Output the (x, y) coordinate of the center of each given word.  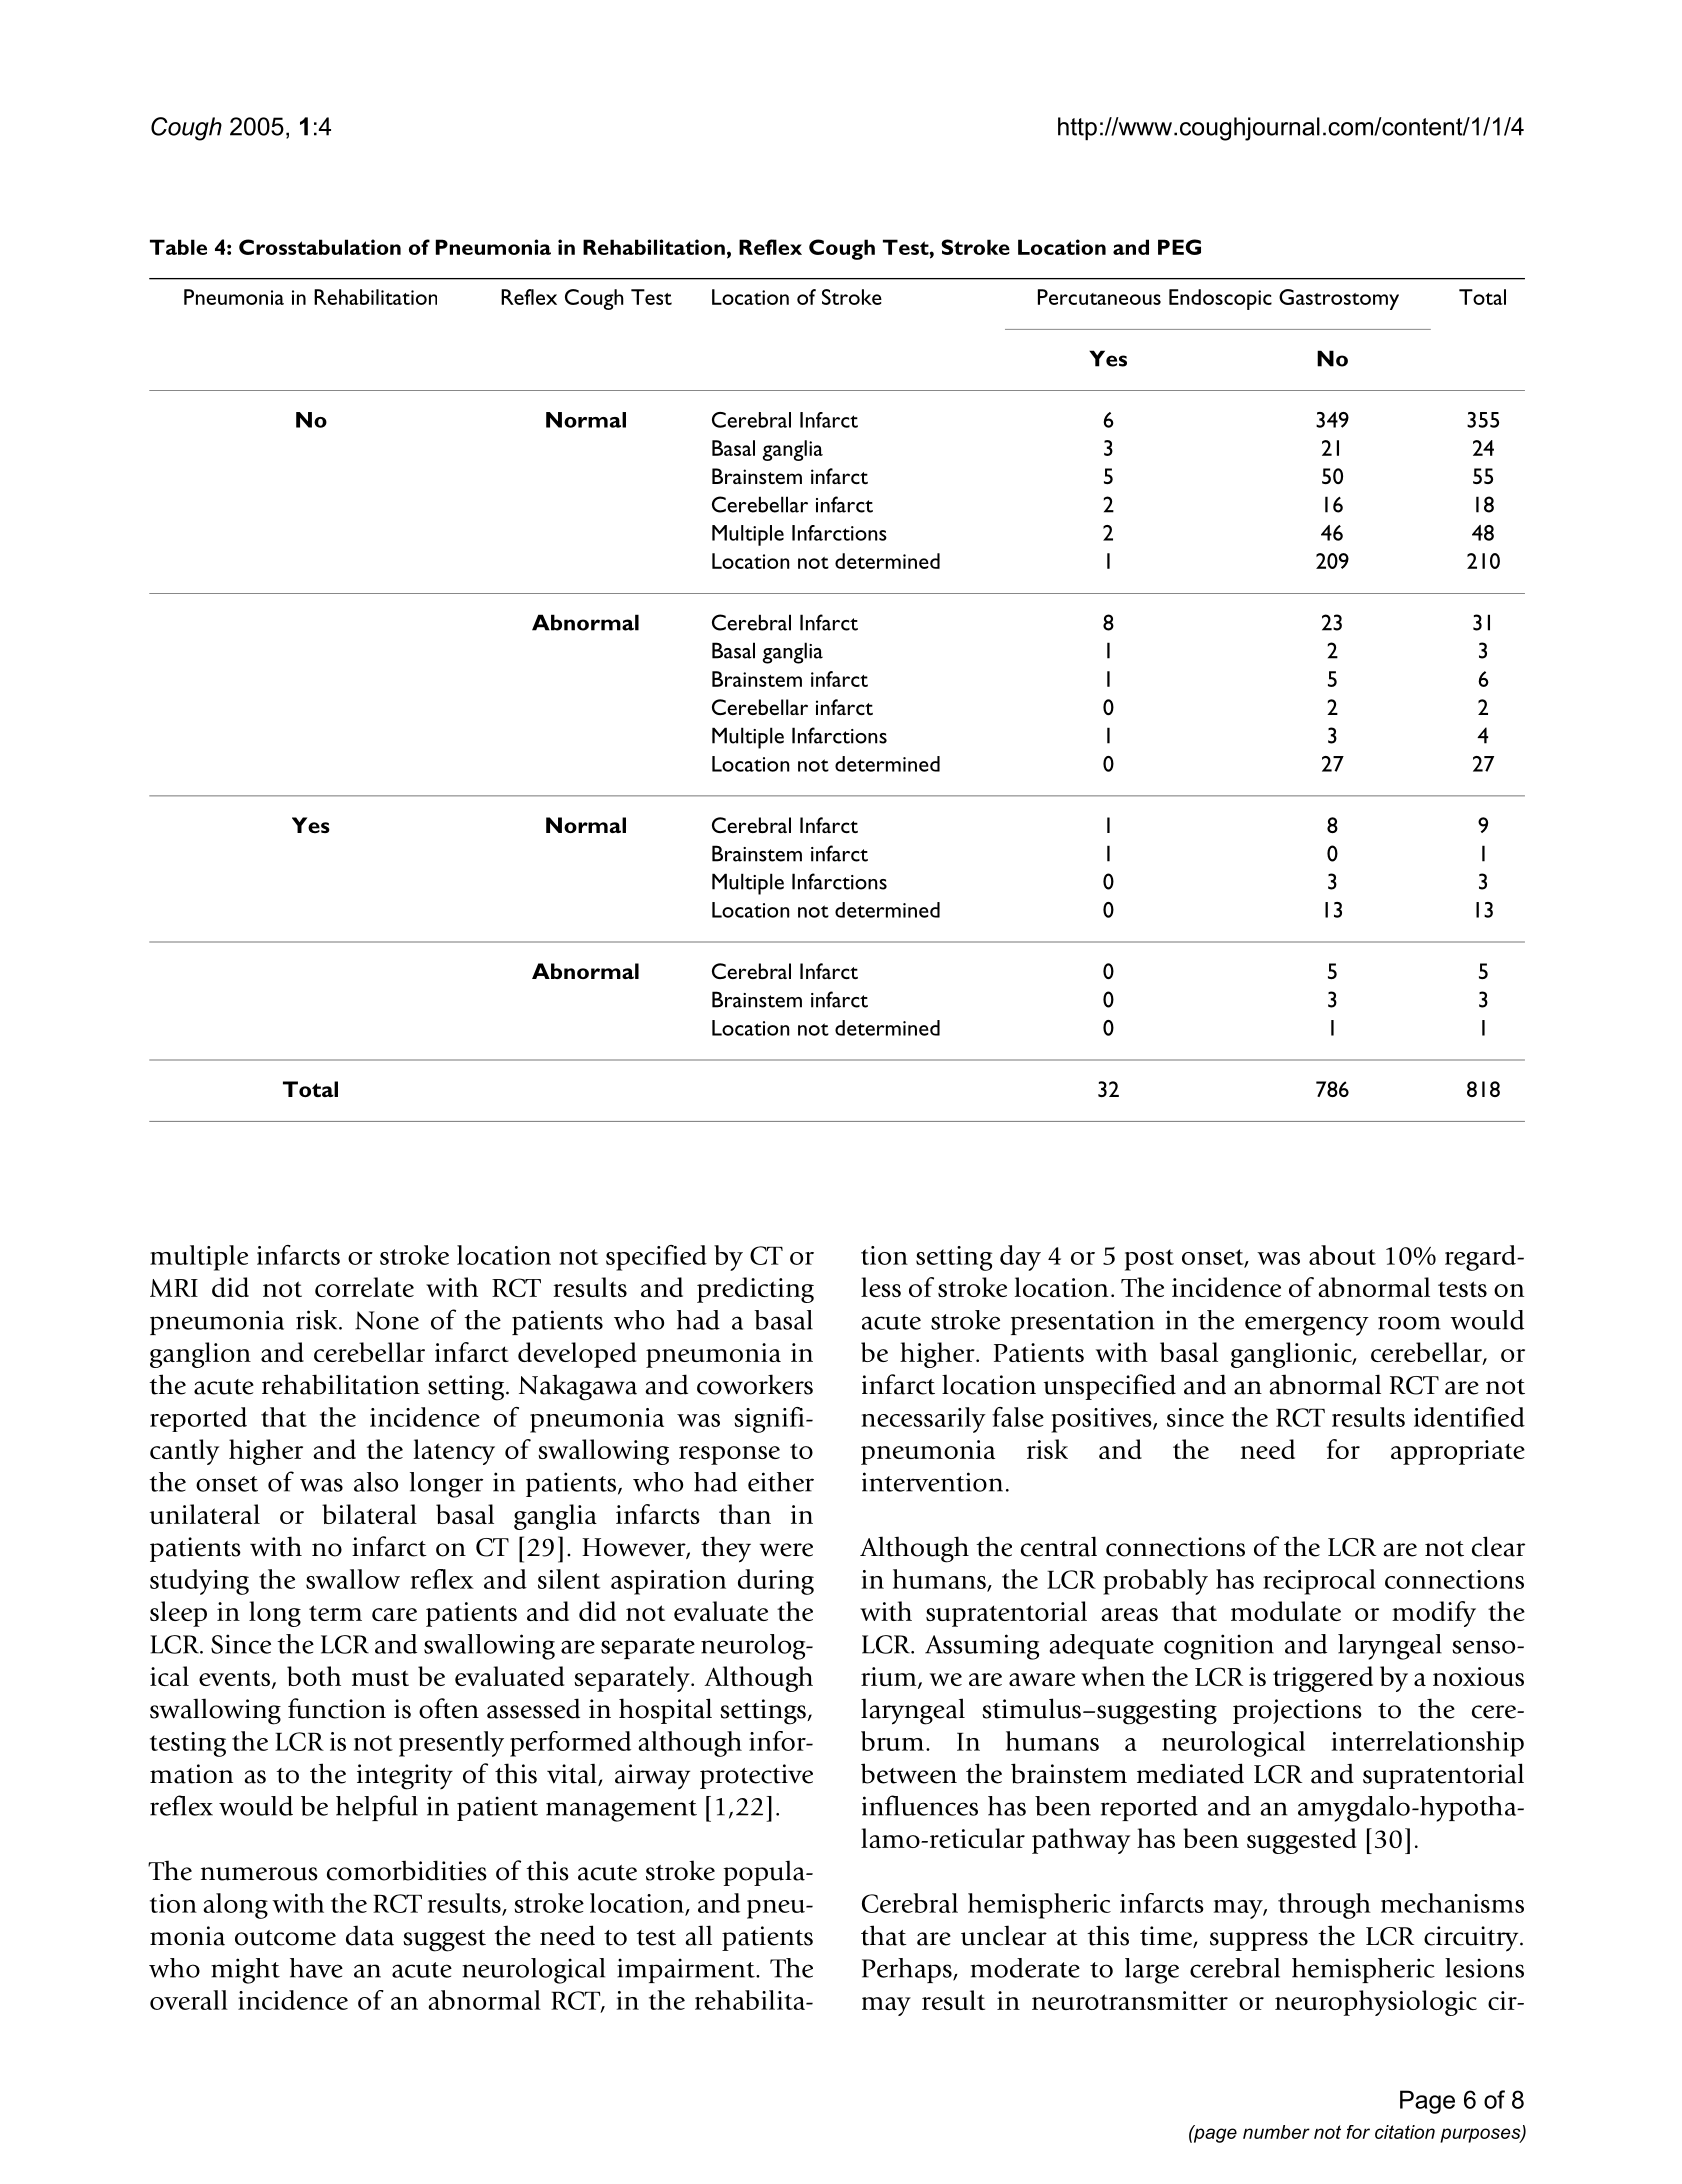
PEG (1179, 247)
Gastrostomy (1339, 299)
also (376, 1482)
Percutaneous (1099, 297)
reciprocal (1319, 1582)
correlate (364, 1287)
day (1020, 1258)
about (1342, 1255)
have (316, 1968)
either (781, 1482)
